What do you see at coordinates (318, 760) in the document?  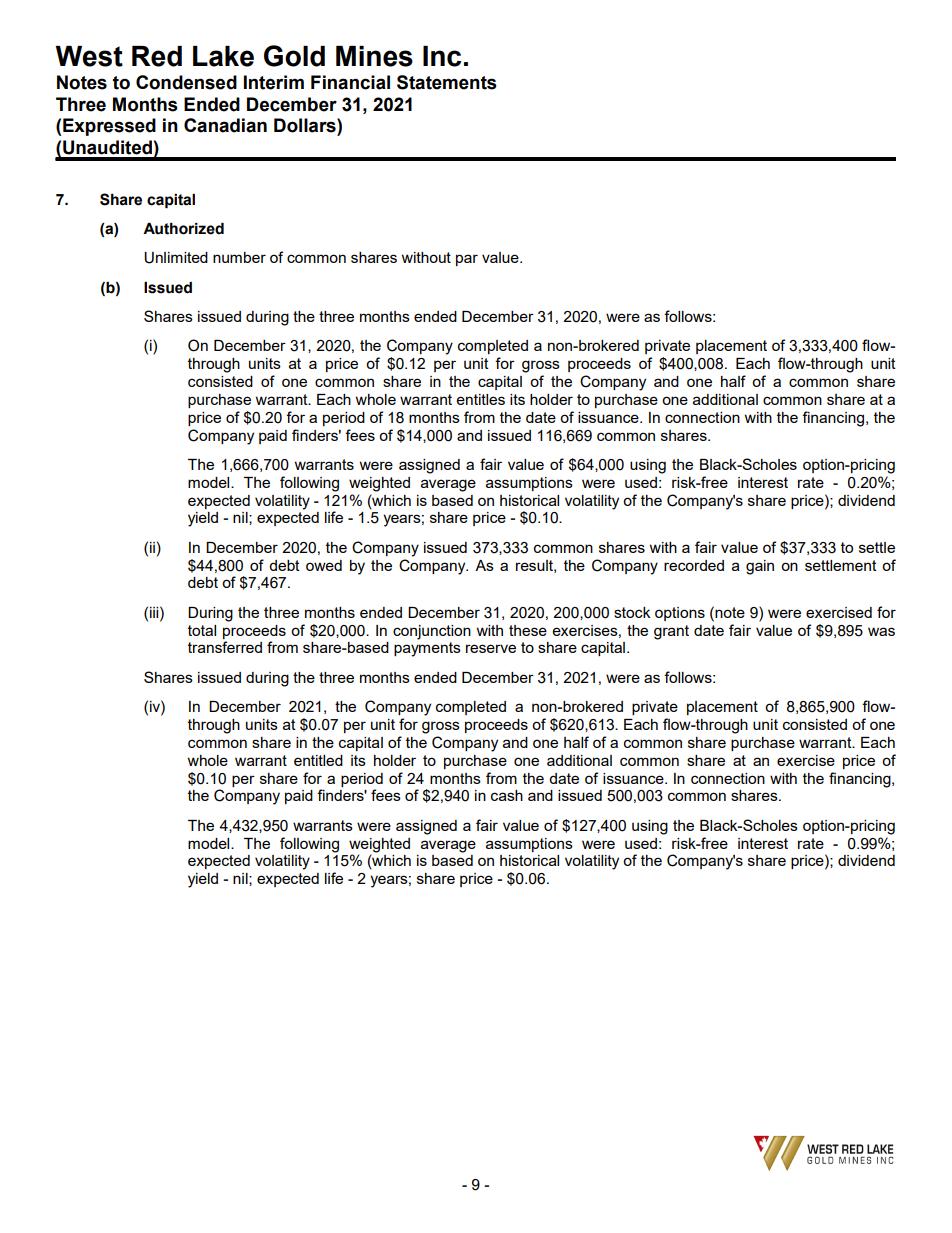 I see `entitled` at bounding box center [318, 760].
